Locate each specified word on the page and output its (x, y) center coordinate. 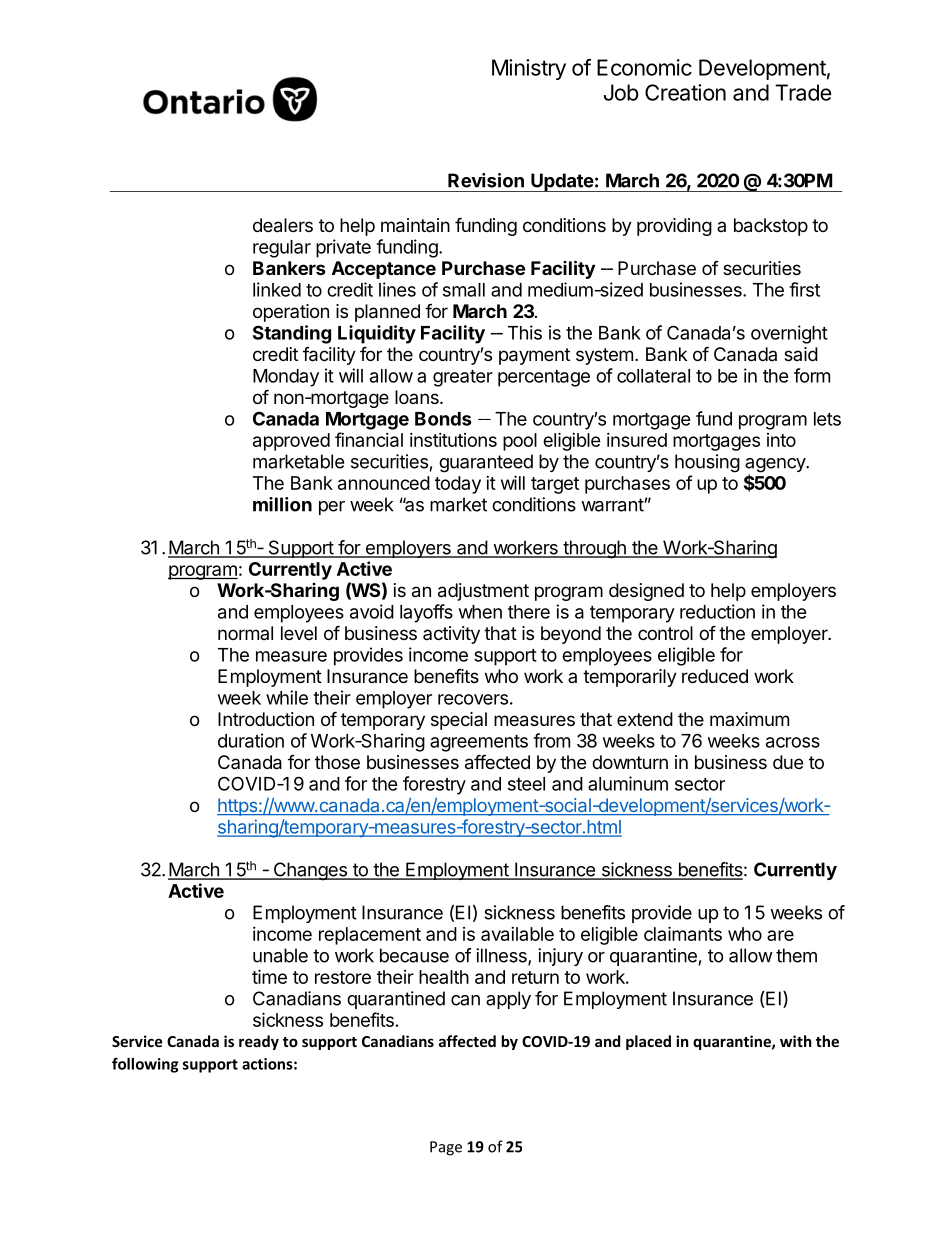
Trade (803, 92)
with (796, 1041)
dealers (283, 225)
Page (446, 1148)
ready (259, 1042)
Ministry (529, 69)
